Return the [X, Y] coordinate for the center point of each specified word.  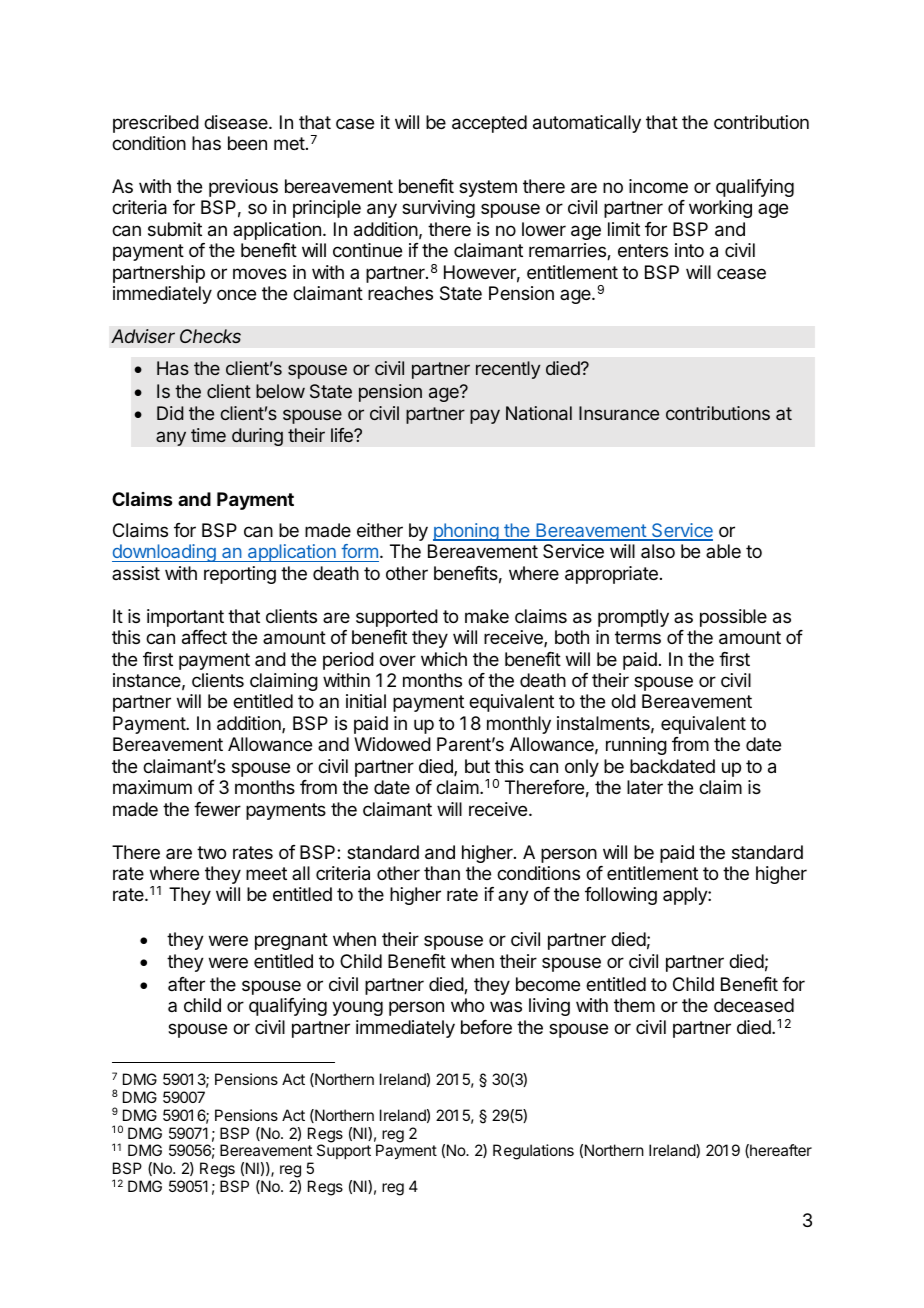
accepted [489, 124]
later [645, 787]
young [357, 1008]
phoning [466, 532]
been [247, 143]
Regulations [533, 1152]
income [658, 186]
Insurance [619, 413]
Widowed [392, 744]
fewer [217, 809]
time [208, 435]
